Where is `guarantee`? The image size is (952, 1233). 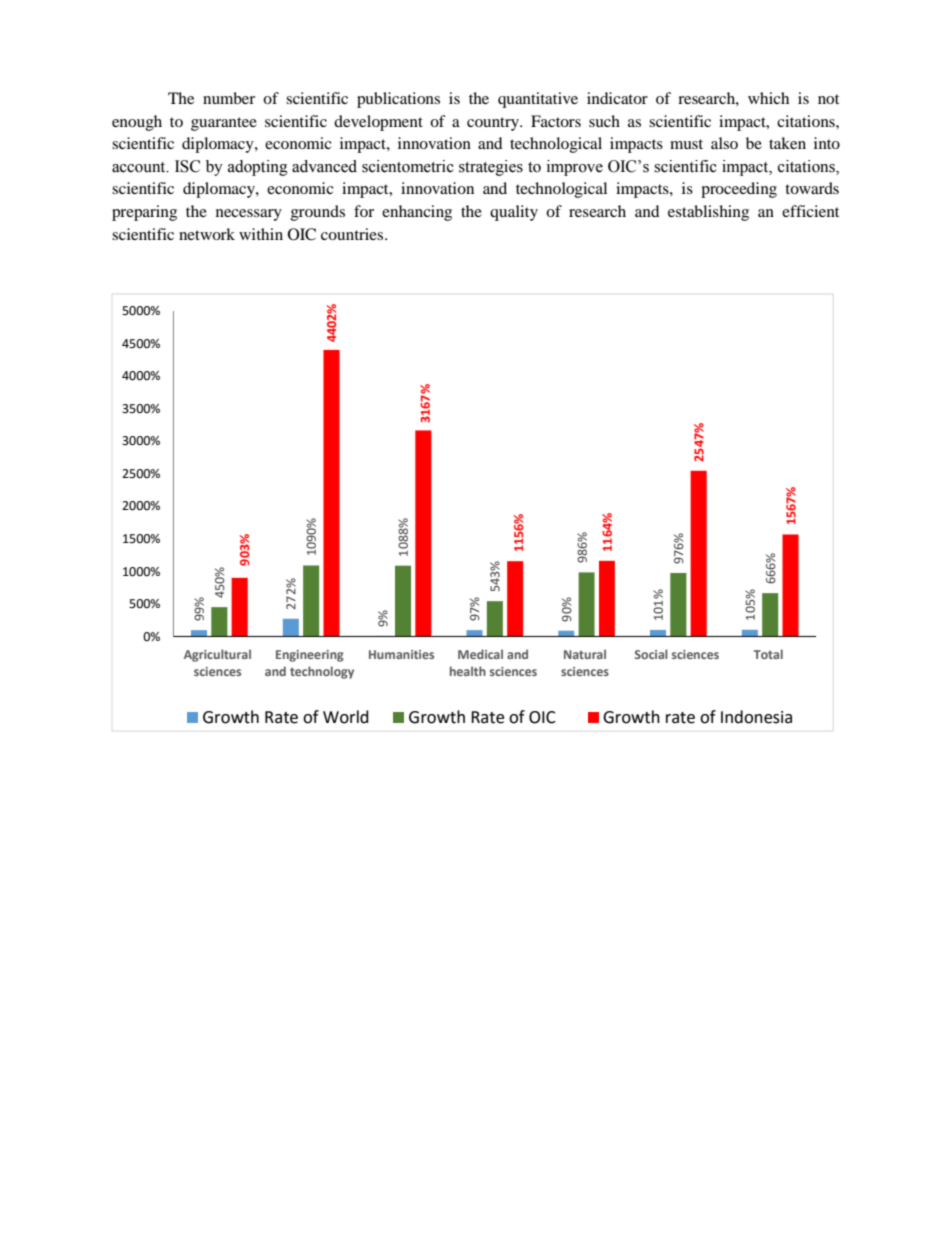 guarantee is located at coordinates (224, 124).
